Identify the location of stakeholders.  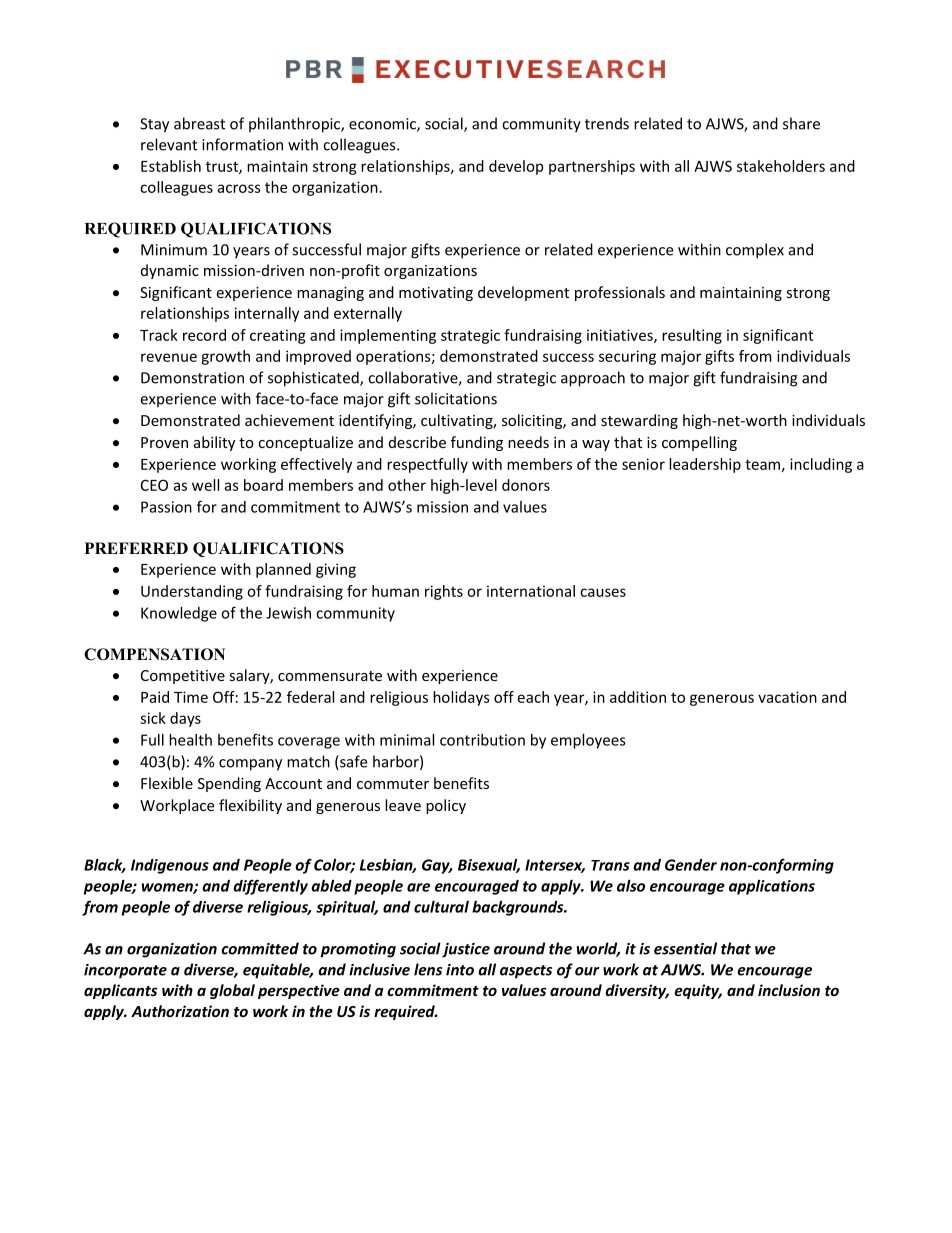
(781, 166).
